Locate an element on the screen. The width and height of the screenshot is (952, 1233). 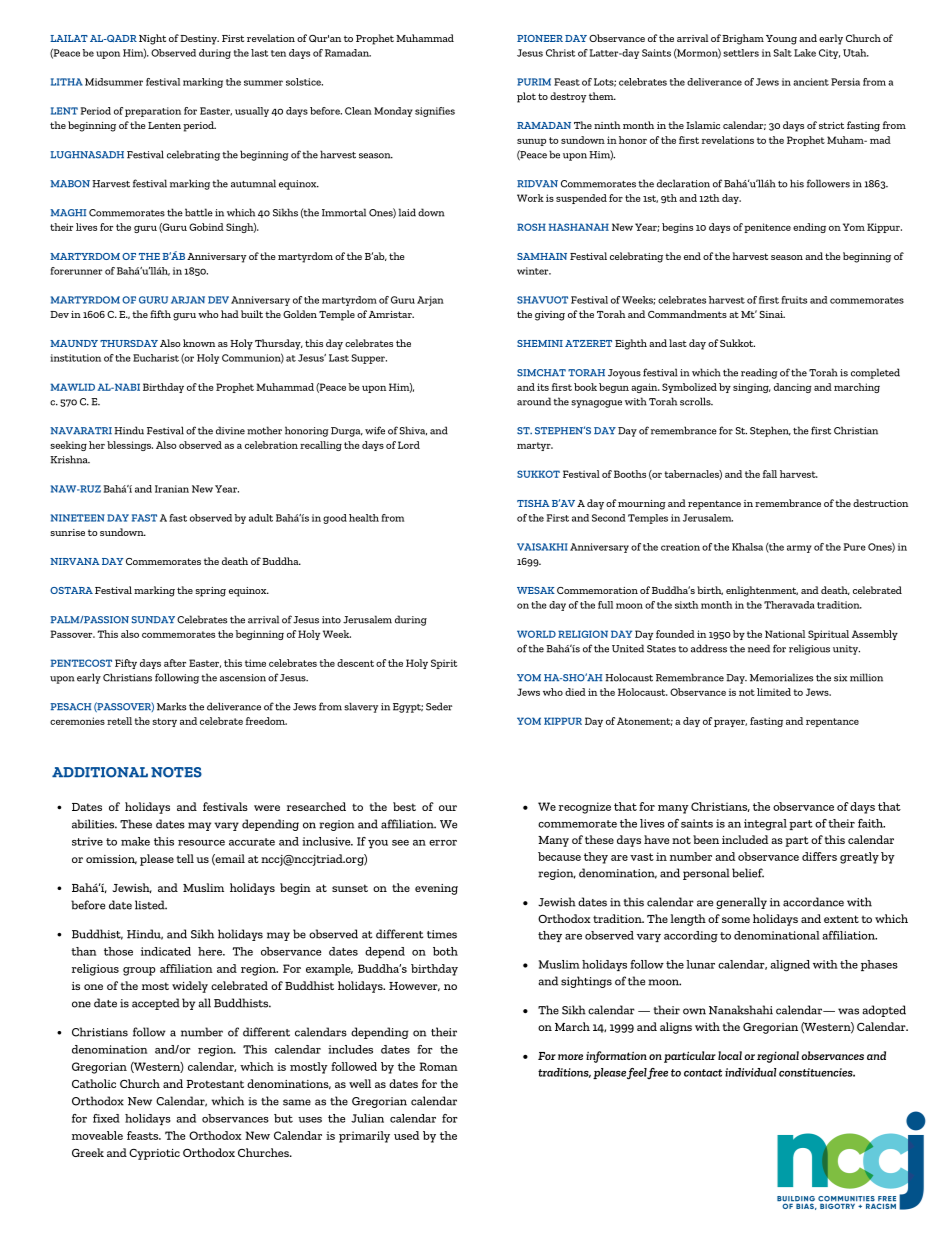
SUNDAY is located at coordinates (153, 620).
